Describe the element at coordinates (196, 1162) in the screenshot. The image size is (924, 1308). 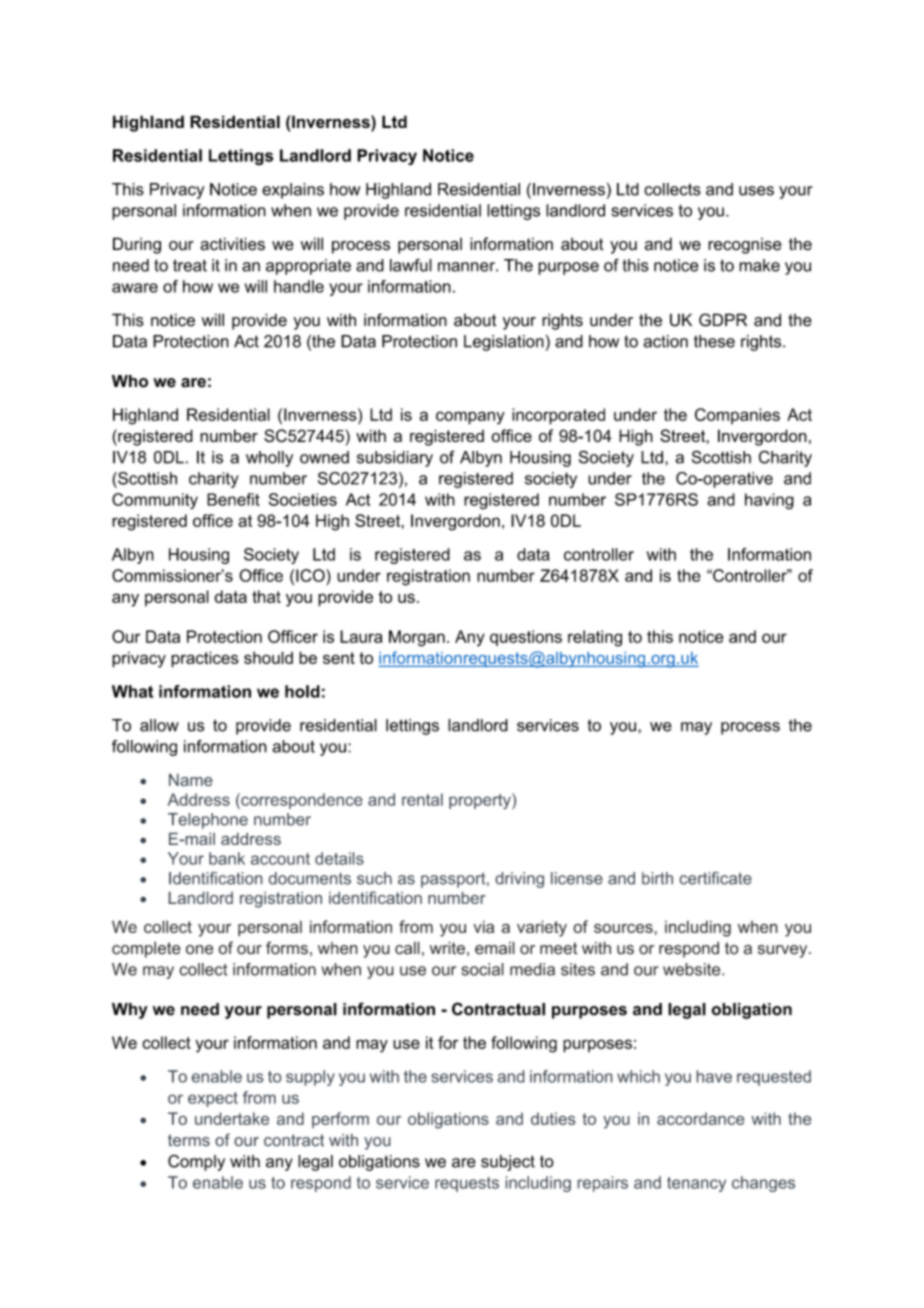
I see `Comply` at that location.
